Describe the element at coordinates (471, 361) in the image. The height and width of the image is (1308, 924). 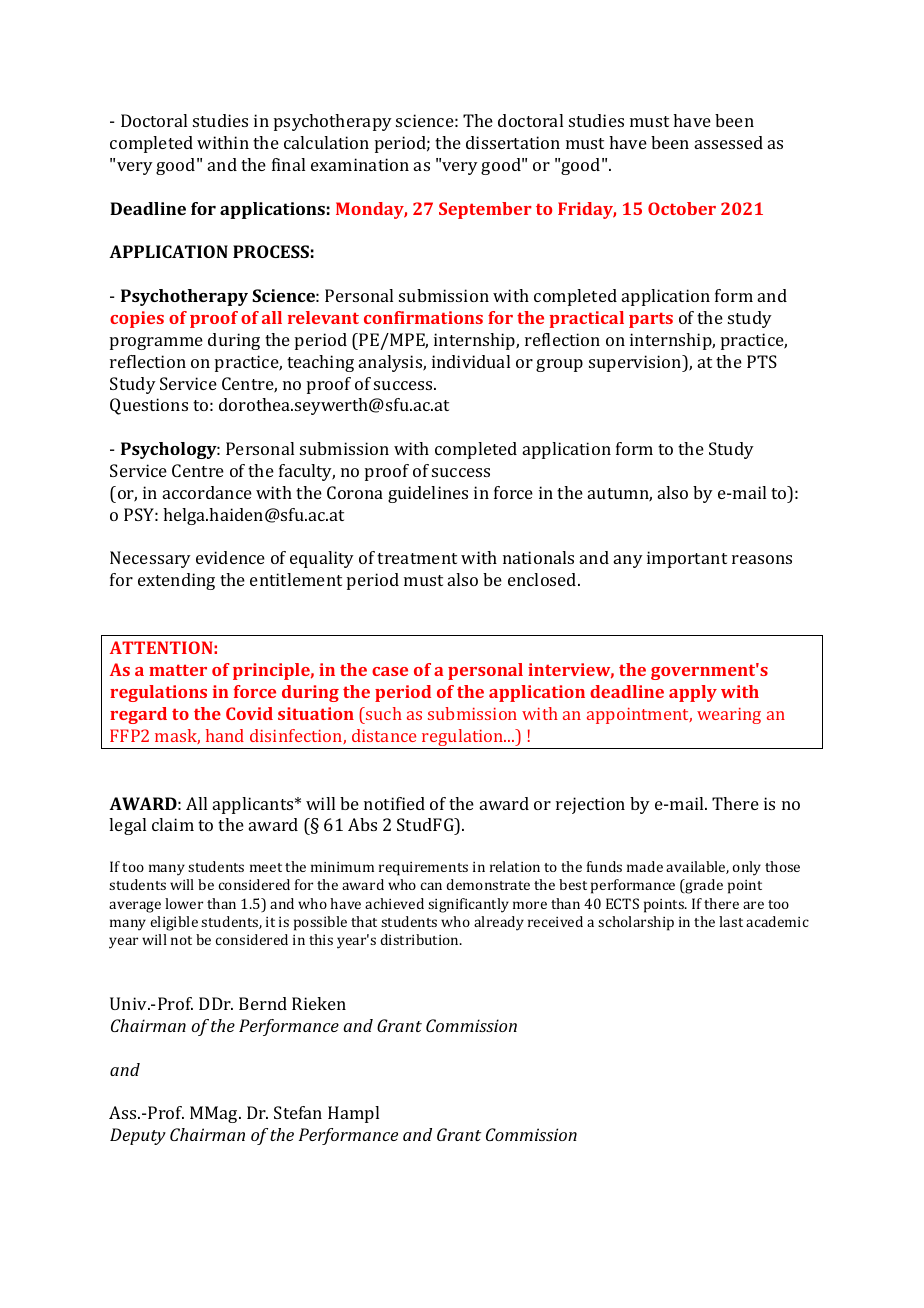
I see `individual` at that location.
